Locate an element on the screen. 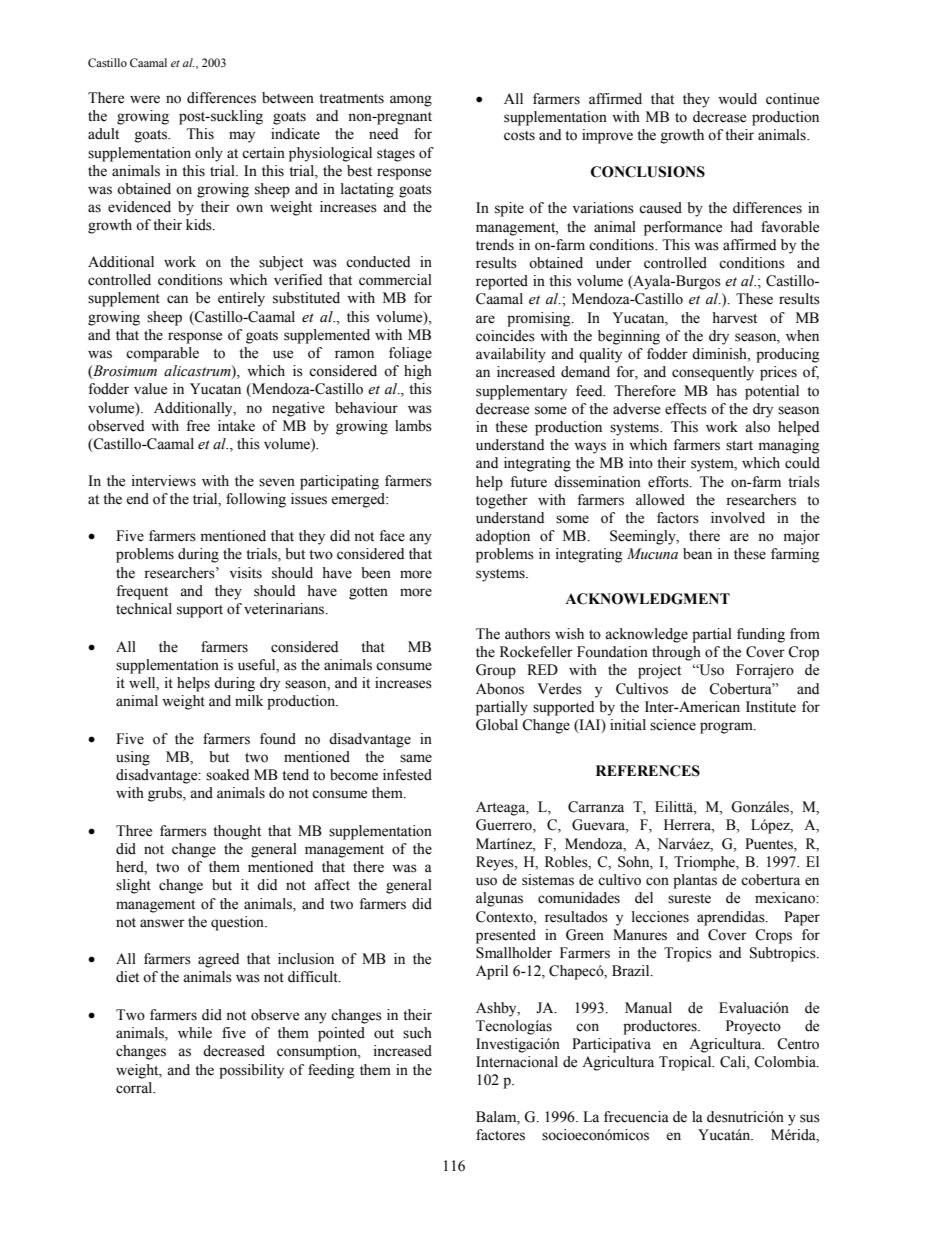  answer is located at coordinates (162, 923).
